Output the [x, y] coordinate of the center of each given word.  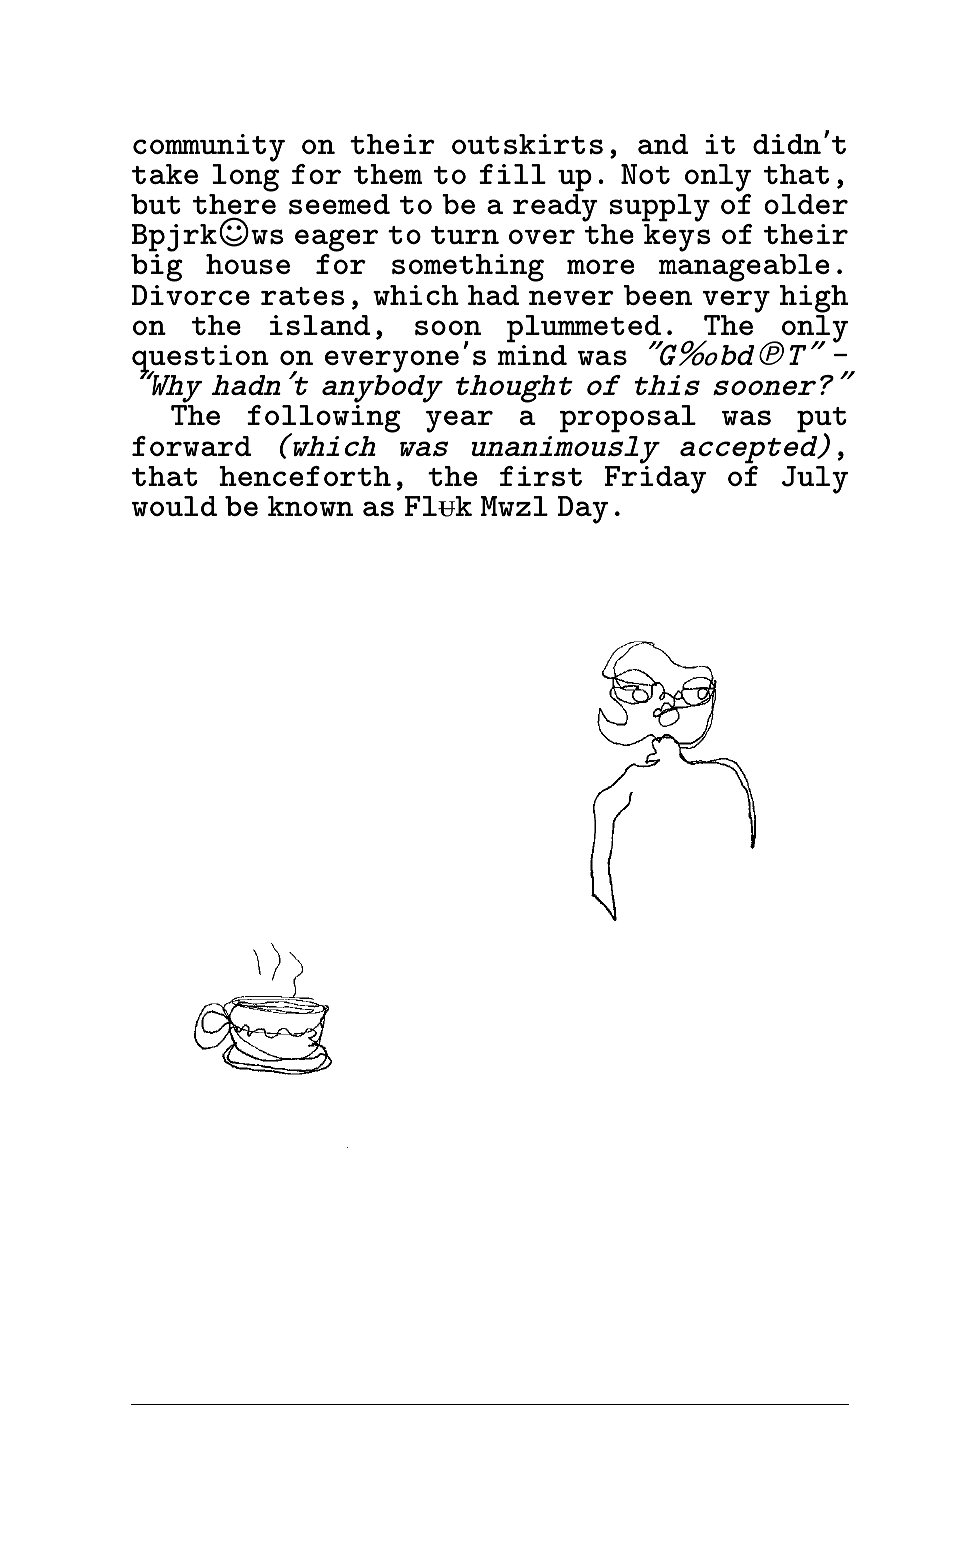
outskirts [527, 144]
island [320, 325]
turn [465, 235]
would [174, 506]
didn [787, 144]
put [822, 421]
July [815, 480]
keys [677, 238]
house [248, 264]
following [324, 420]
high [814, 299]
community [209, 148]
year [459, 421]
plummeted [585, 330]
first [541, 476]
